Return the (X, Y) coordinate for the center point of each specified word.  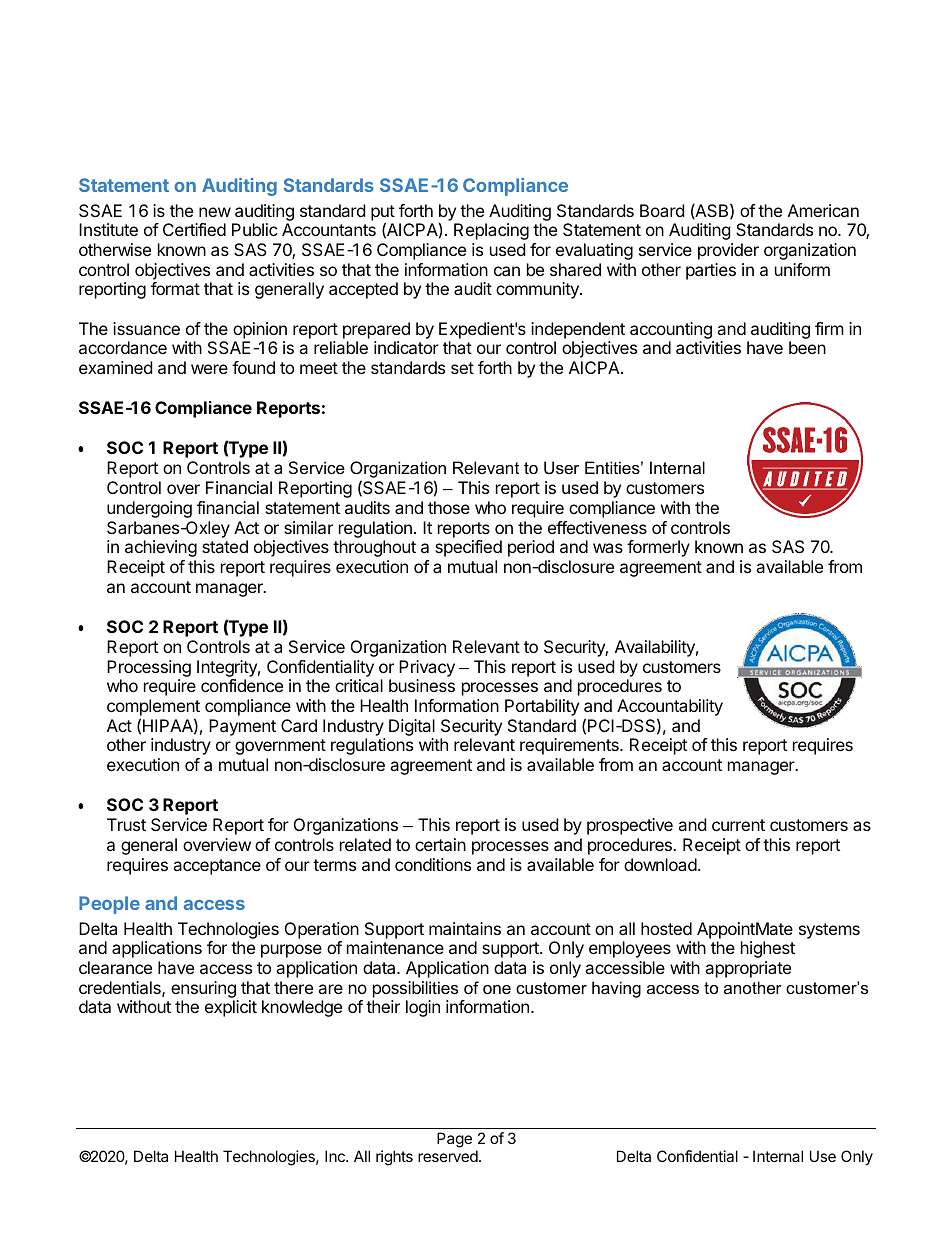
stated (225, 546)
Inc (336, 1156)
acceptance (217, 867)
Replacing (491, 231)
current (738, 825)
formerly (658, 548)
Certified (194, 229)
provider (728, 251)
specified (468, 548)
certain (440, 844)
